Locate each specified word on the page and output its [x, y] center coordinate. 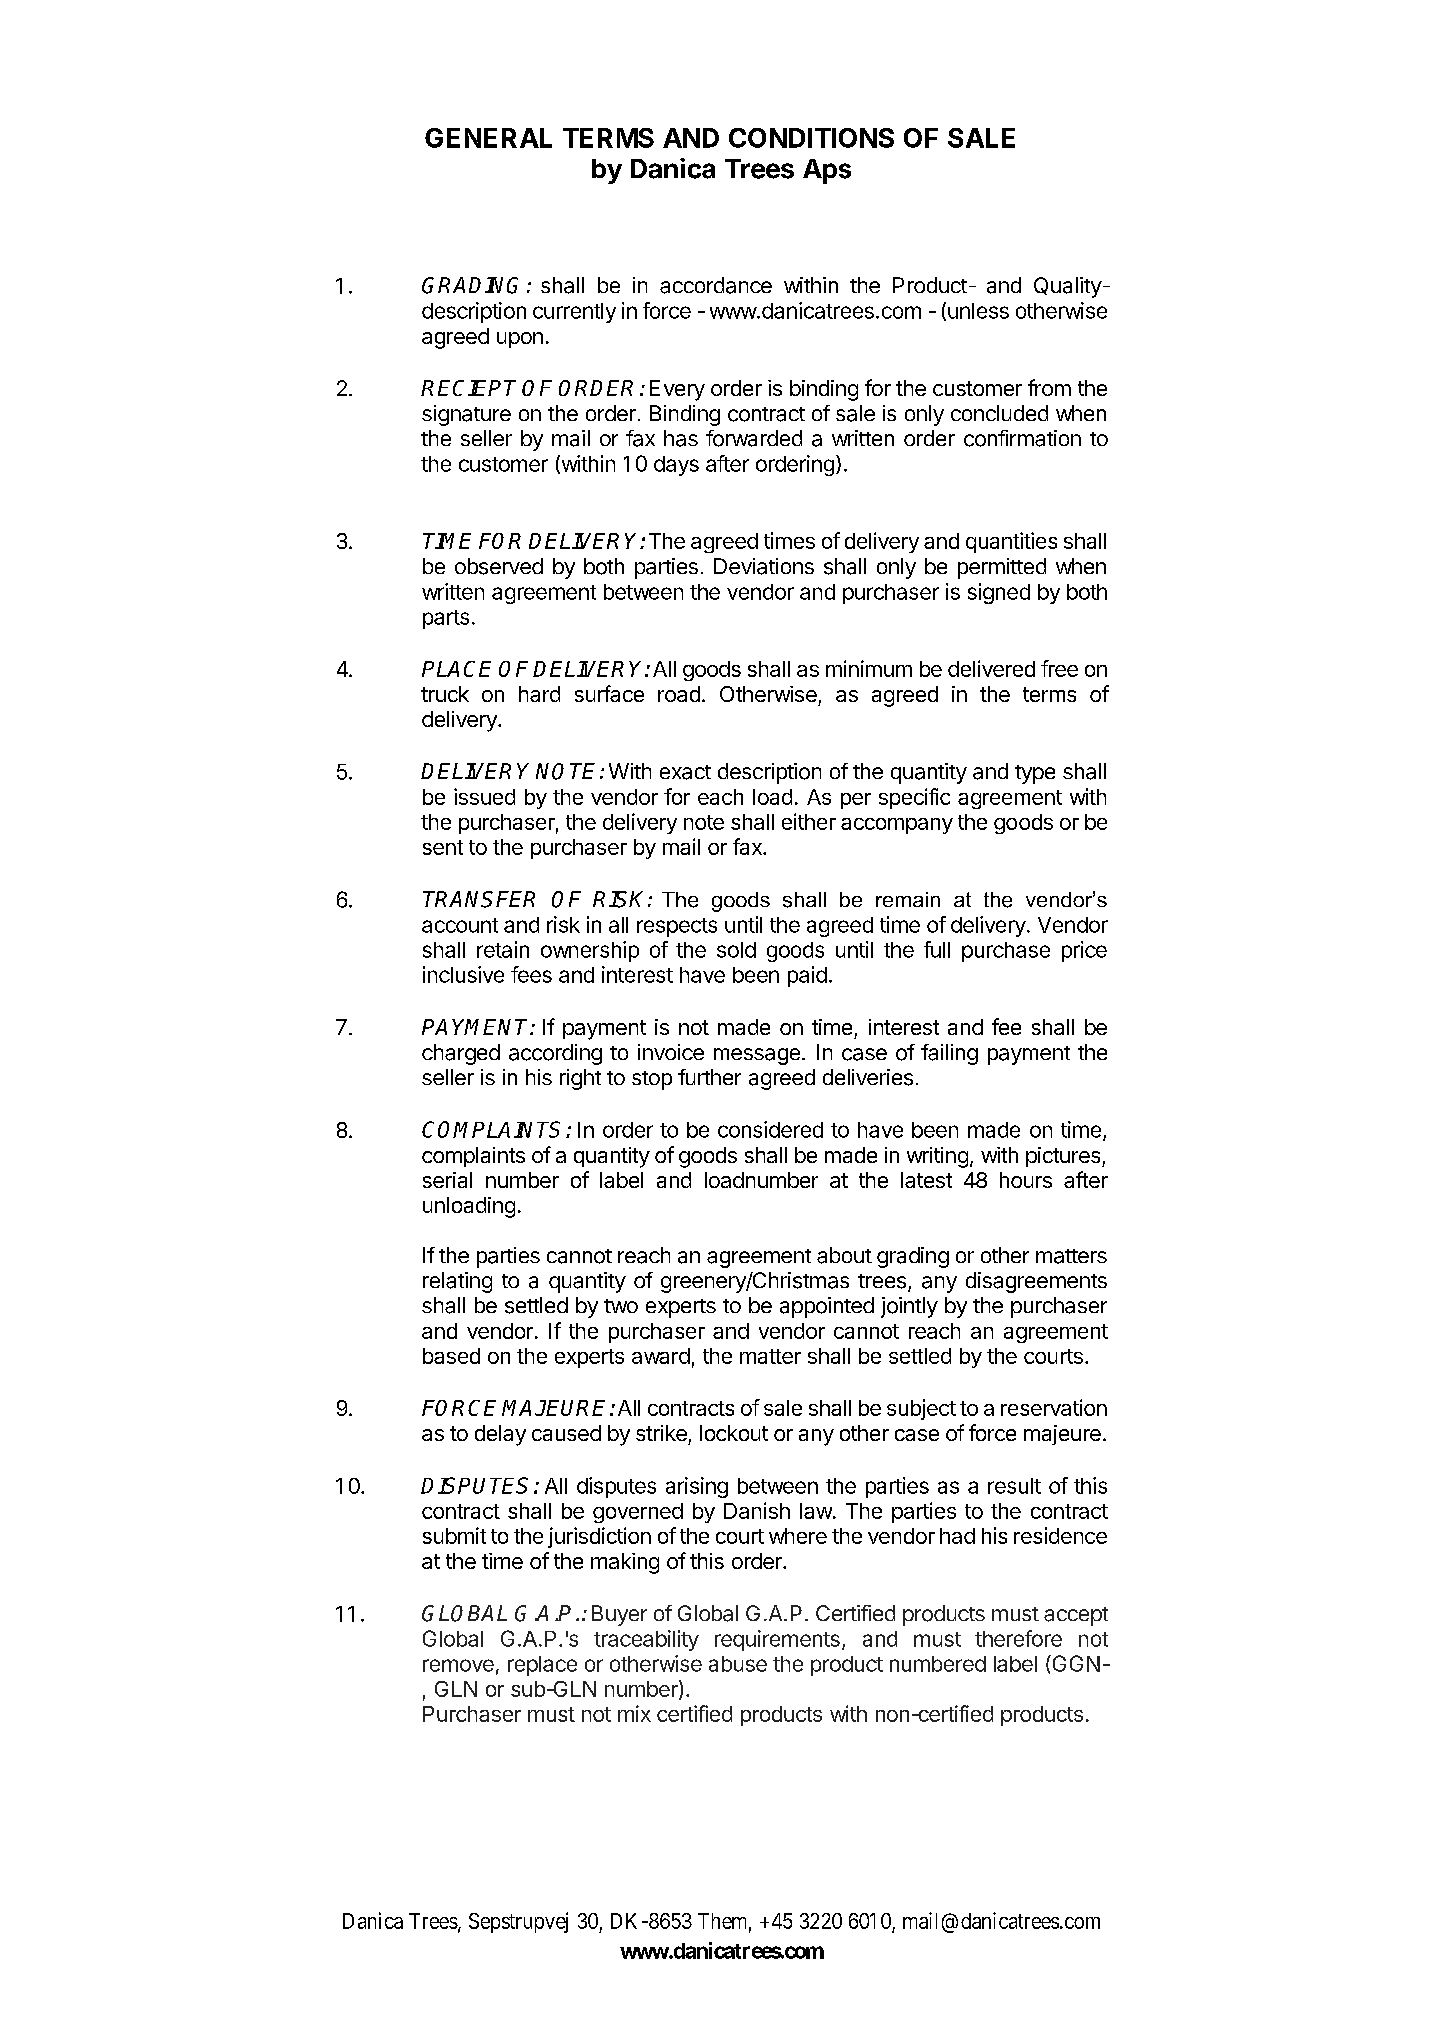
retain [503, 949]
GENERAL [488, 138]
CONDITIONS [811, 138]
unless [978, 311]
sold [736, 950]
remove [458, 1665]
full [937, 949]
